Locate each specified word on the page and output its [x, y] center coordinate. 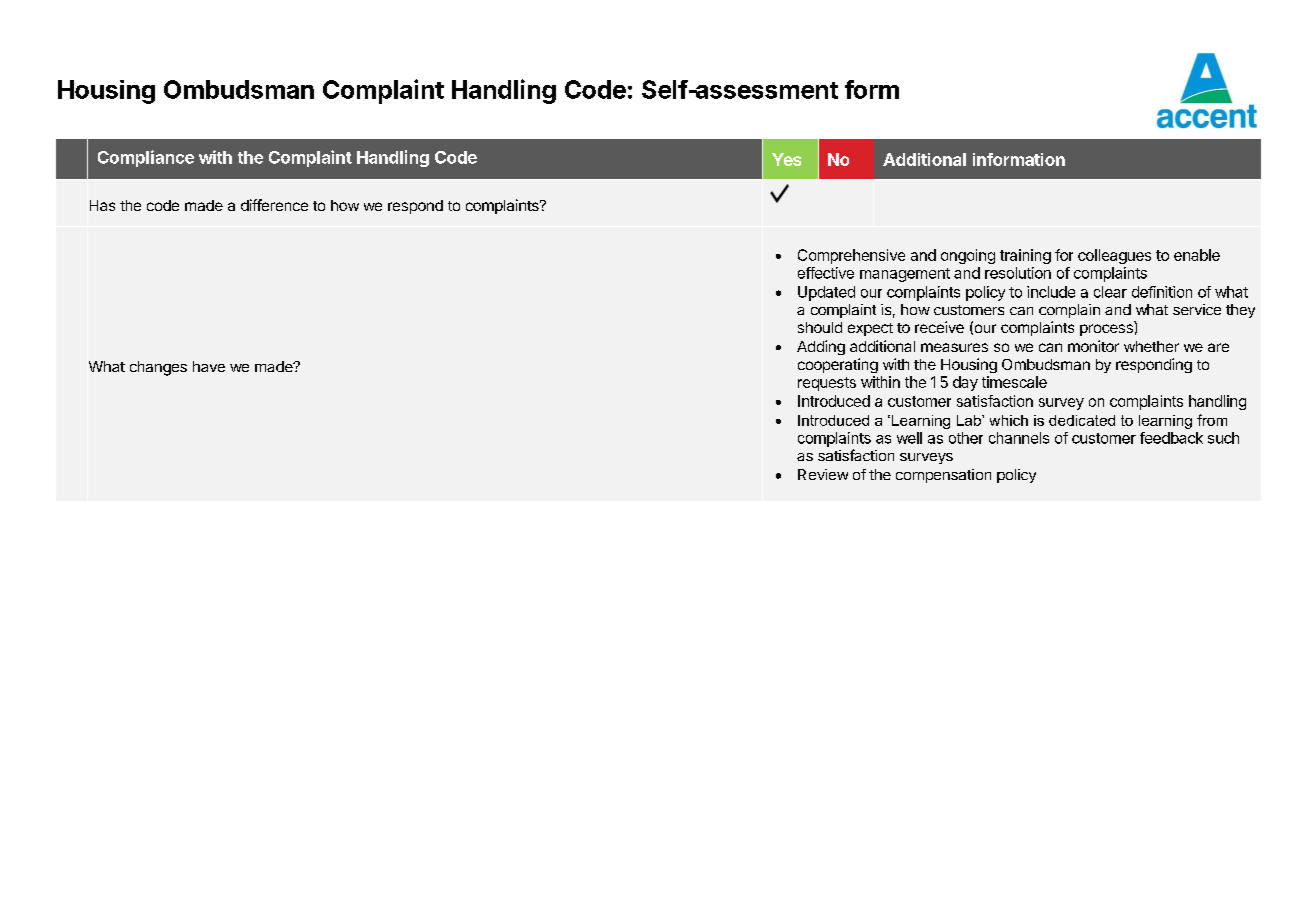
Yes [786, 159]
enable [1197, 255]
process [1106, 330]
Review [823, 474]
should [820, 327]
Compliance [146, 158]
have [209, 366]
